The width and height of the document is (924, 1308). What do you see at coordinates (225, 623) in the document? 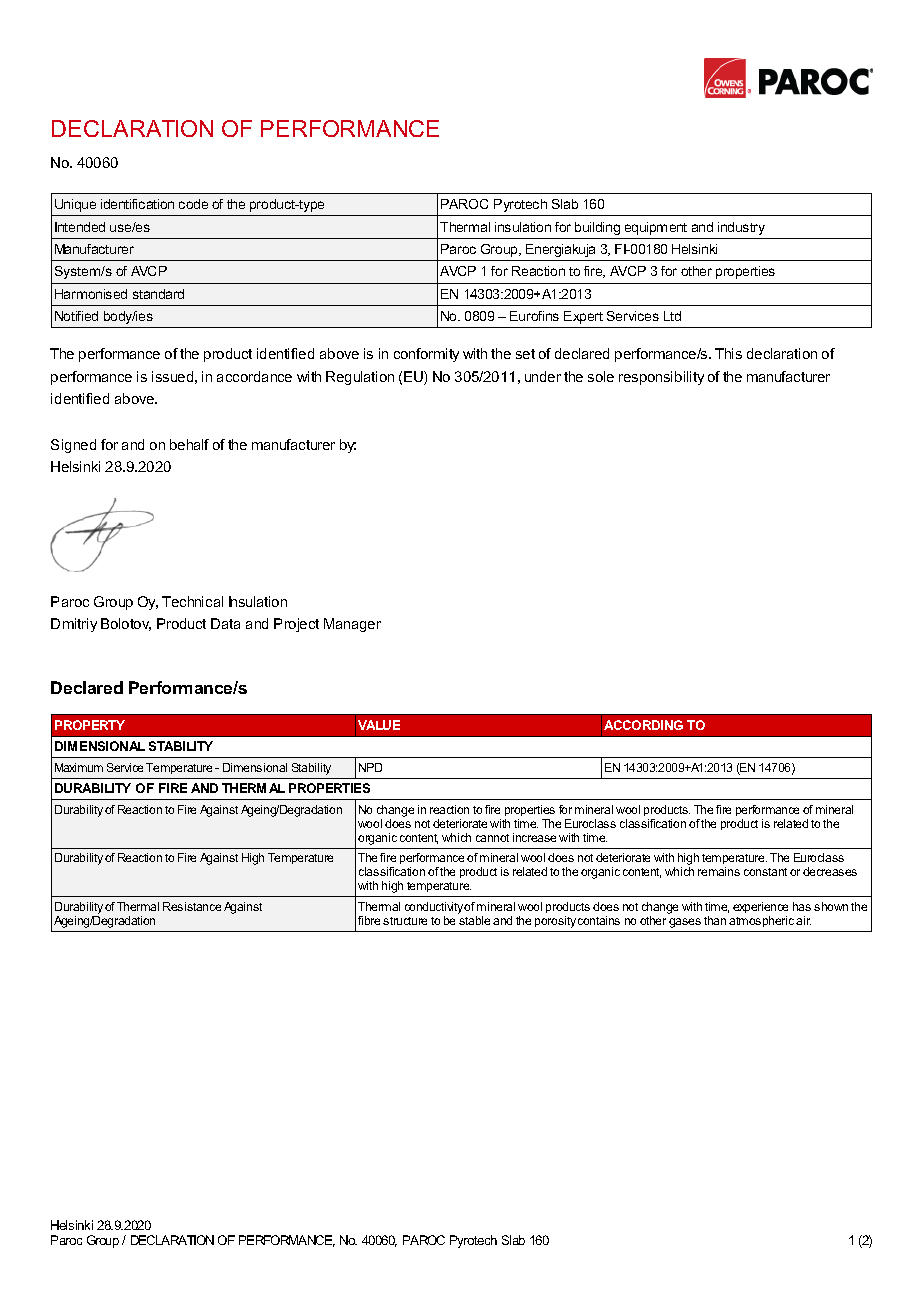
I see `Data` at bounding box center [225, 623].
